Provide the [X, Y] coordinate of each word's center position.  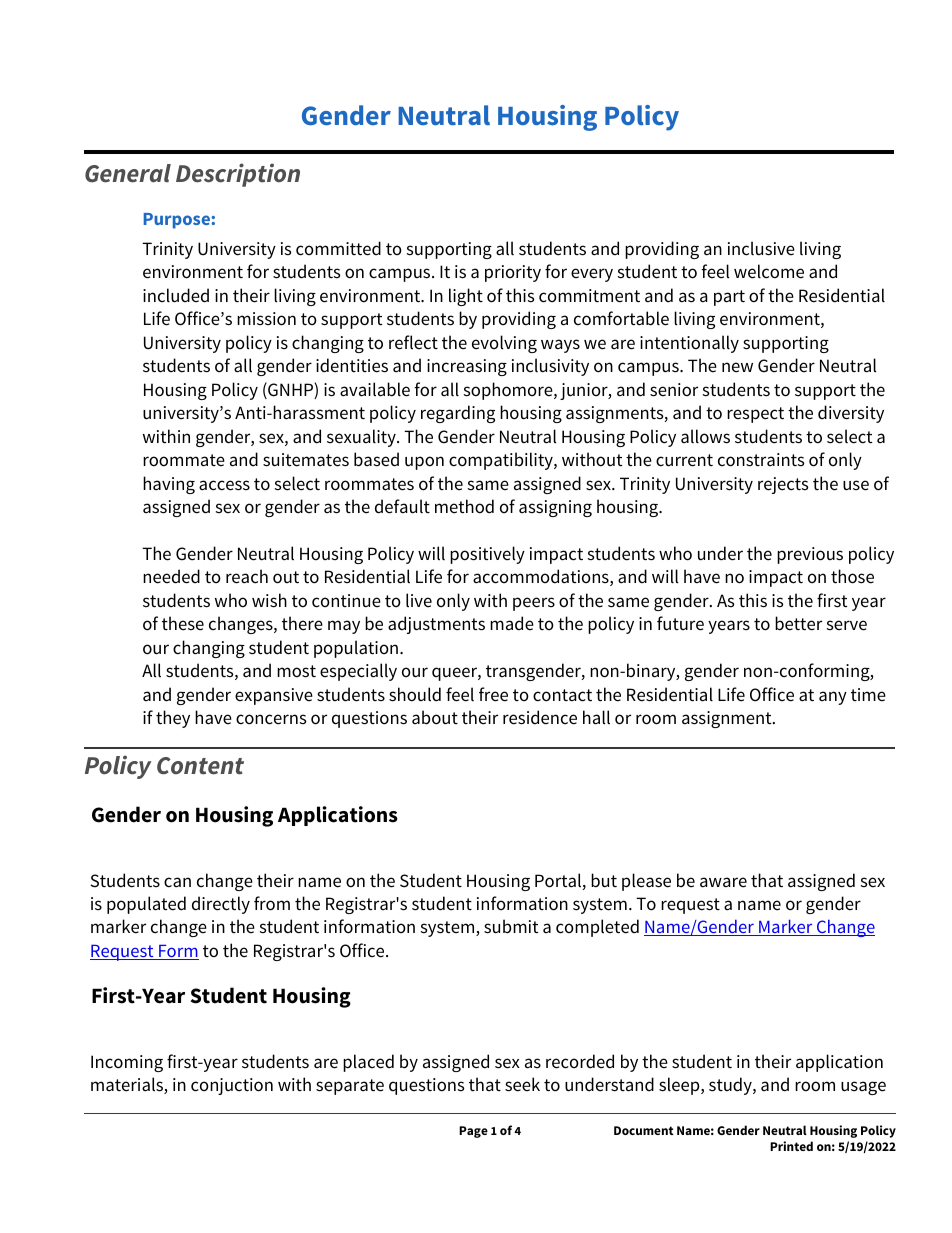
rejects [783, 485]
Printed [791, 1146]
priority [513, 273]
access [224, 485]
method [464, 506]
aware [723, 882]
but [604, 880]
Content [200, 766]
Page [473, 1132]
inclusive [761, 248]
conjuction [232, 1086]
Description [238, 175]
